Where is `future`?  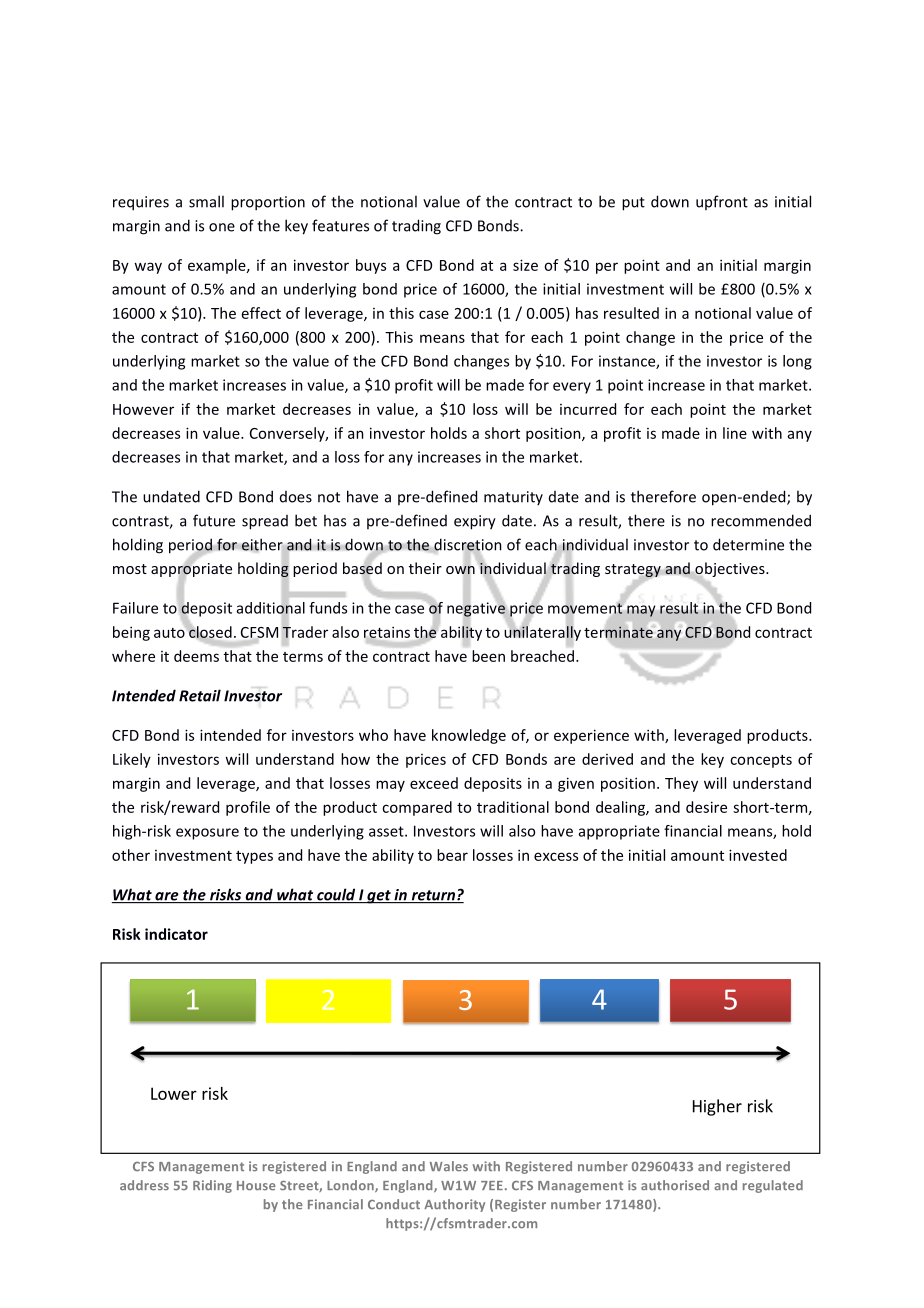 future is located at coordinates (214, 520).
